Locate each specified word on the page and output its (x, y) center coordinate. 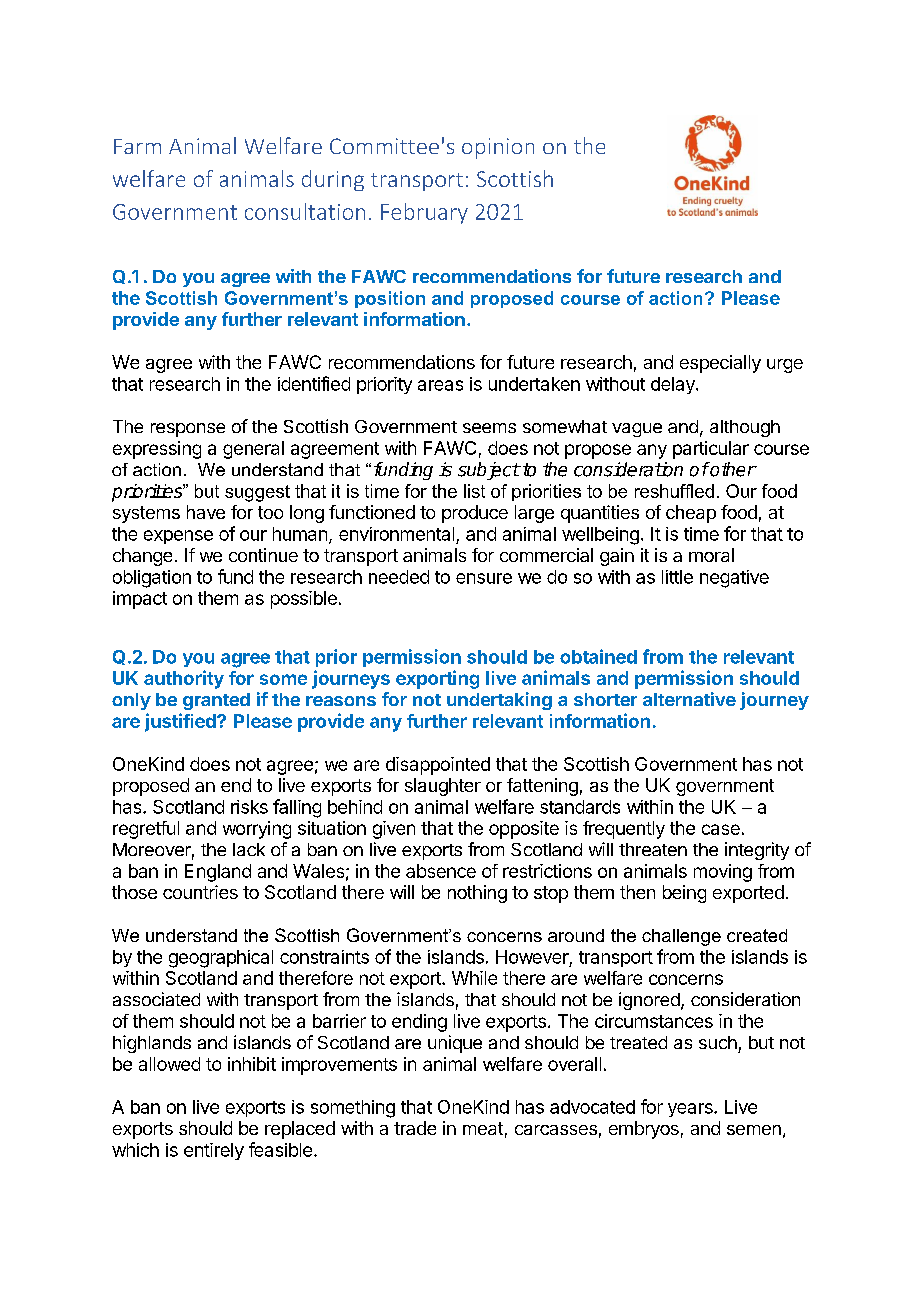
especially (720, 364)
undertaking (499, 701)
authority (184, 679)
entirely (214, 1151)
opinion (498, 148)
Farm (137, 146)
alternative (689, 699)
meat (483, 1128)
